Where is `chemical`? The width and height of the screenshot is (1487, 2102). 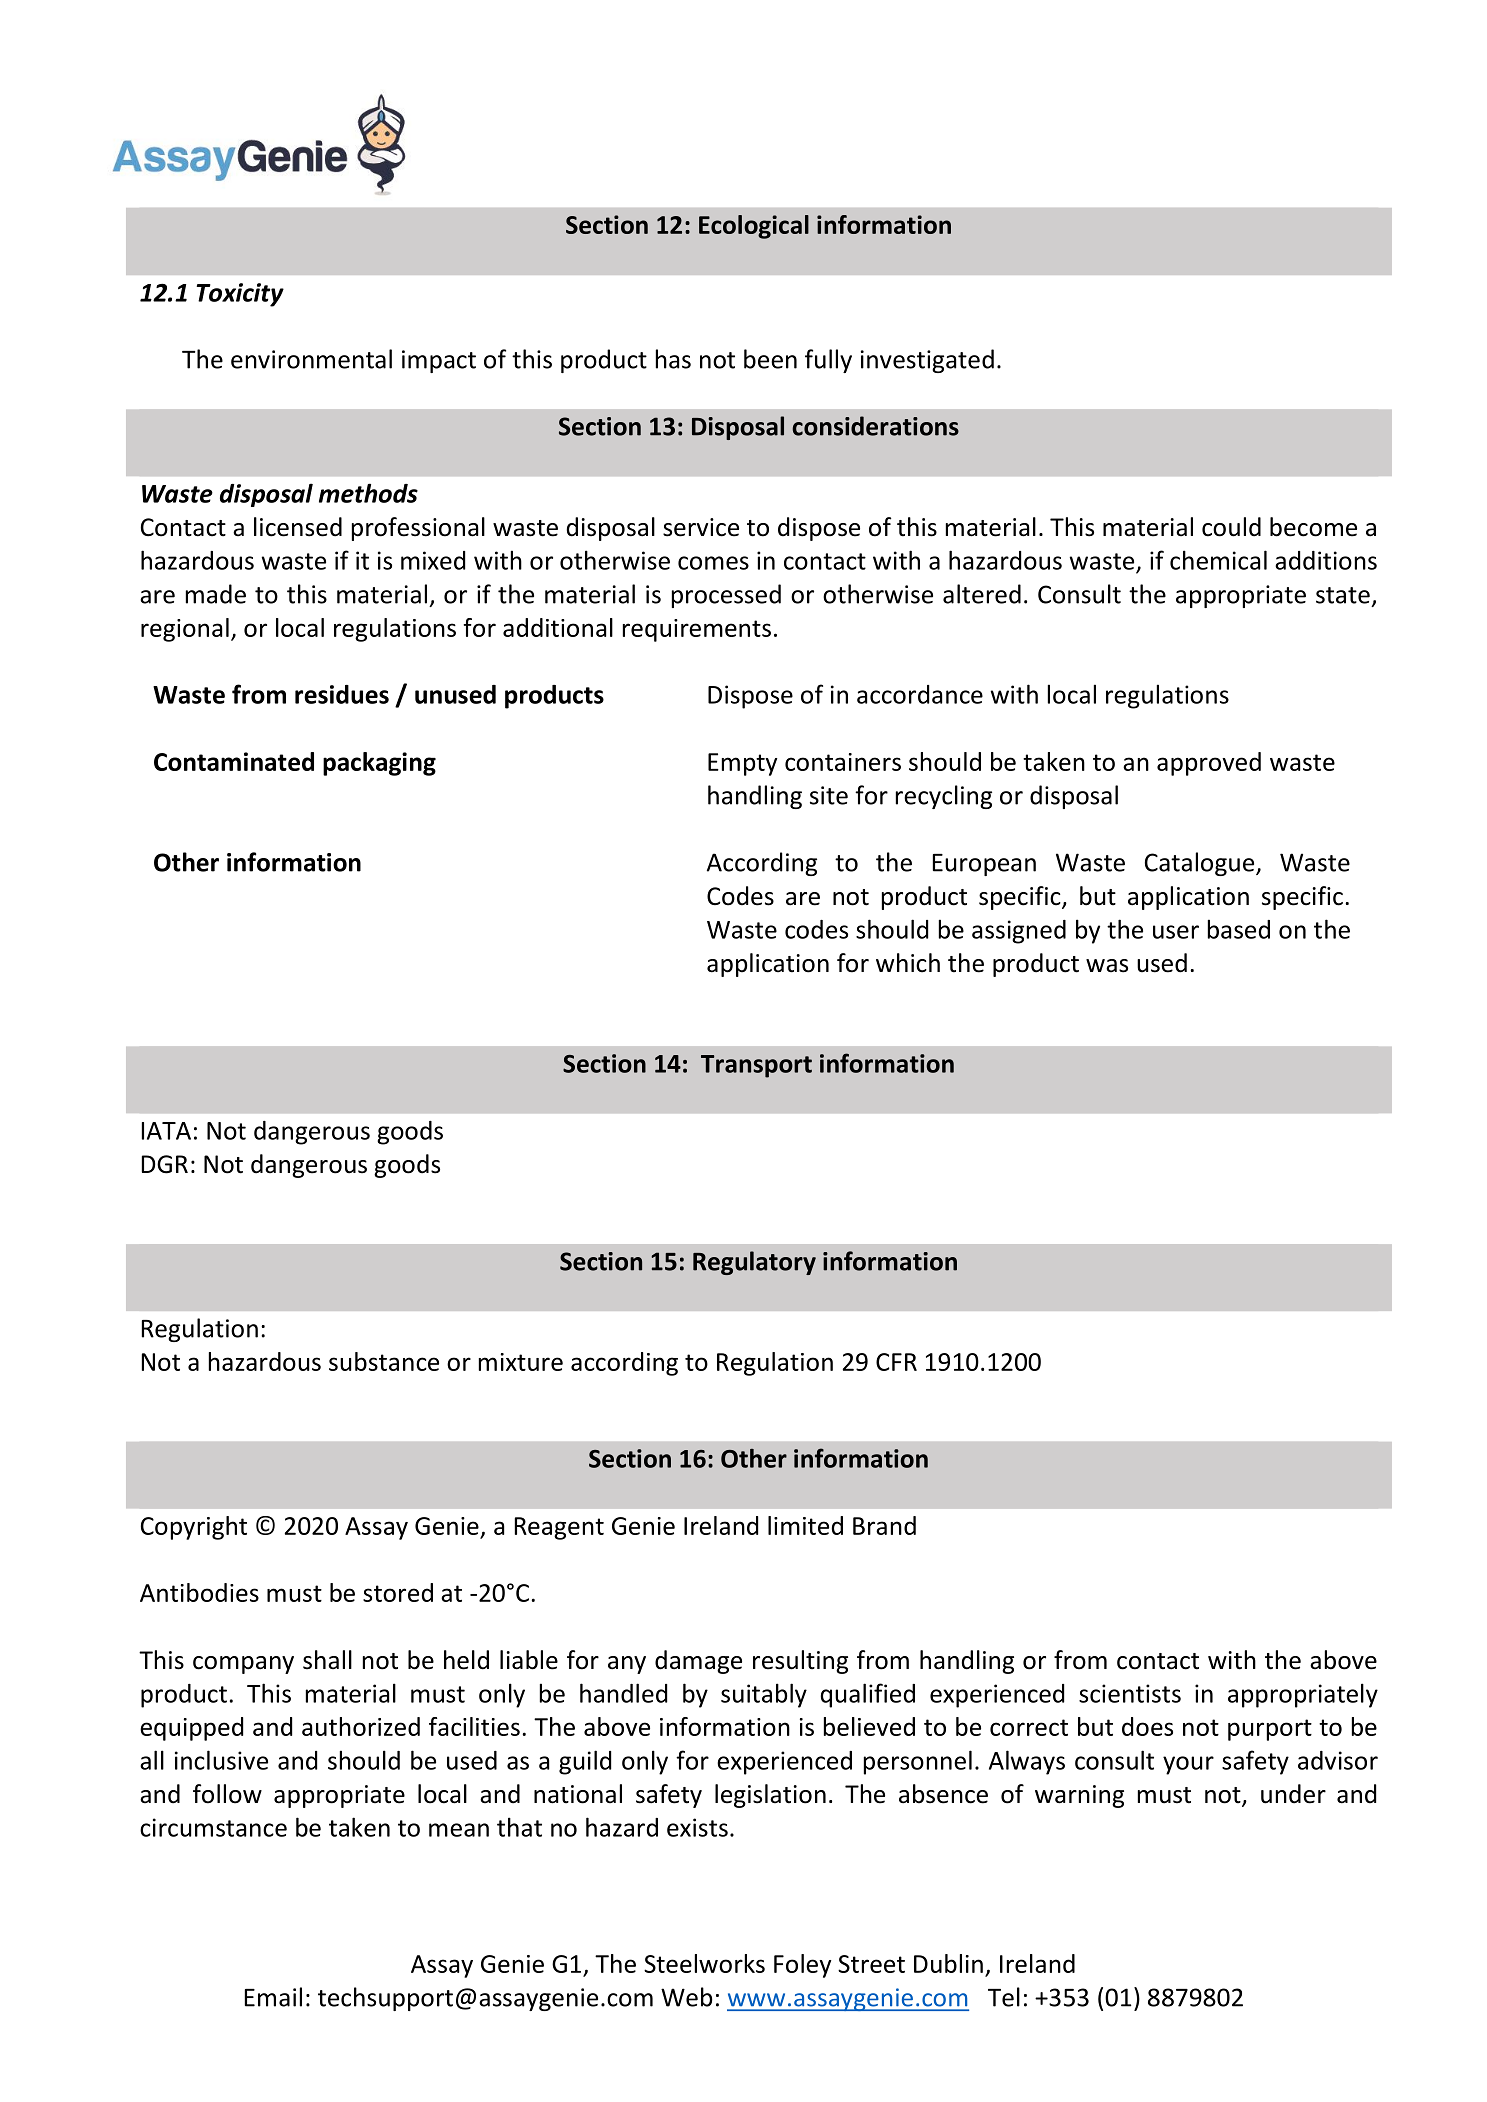 chemical is located at coordinates (1218, 560).
